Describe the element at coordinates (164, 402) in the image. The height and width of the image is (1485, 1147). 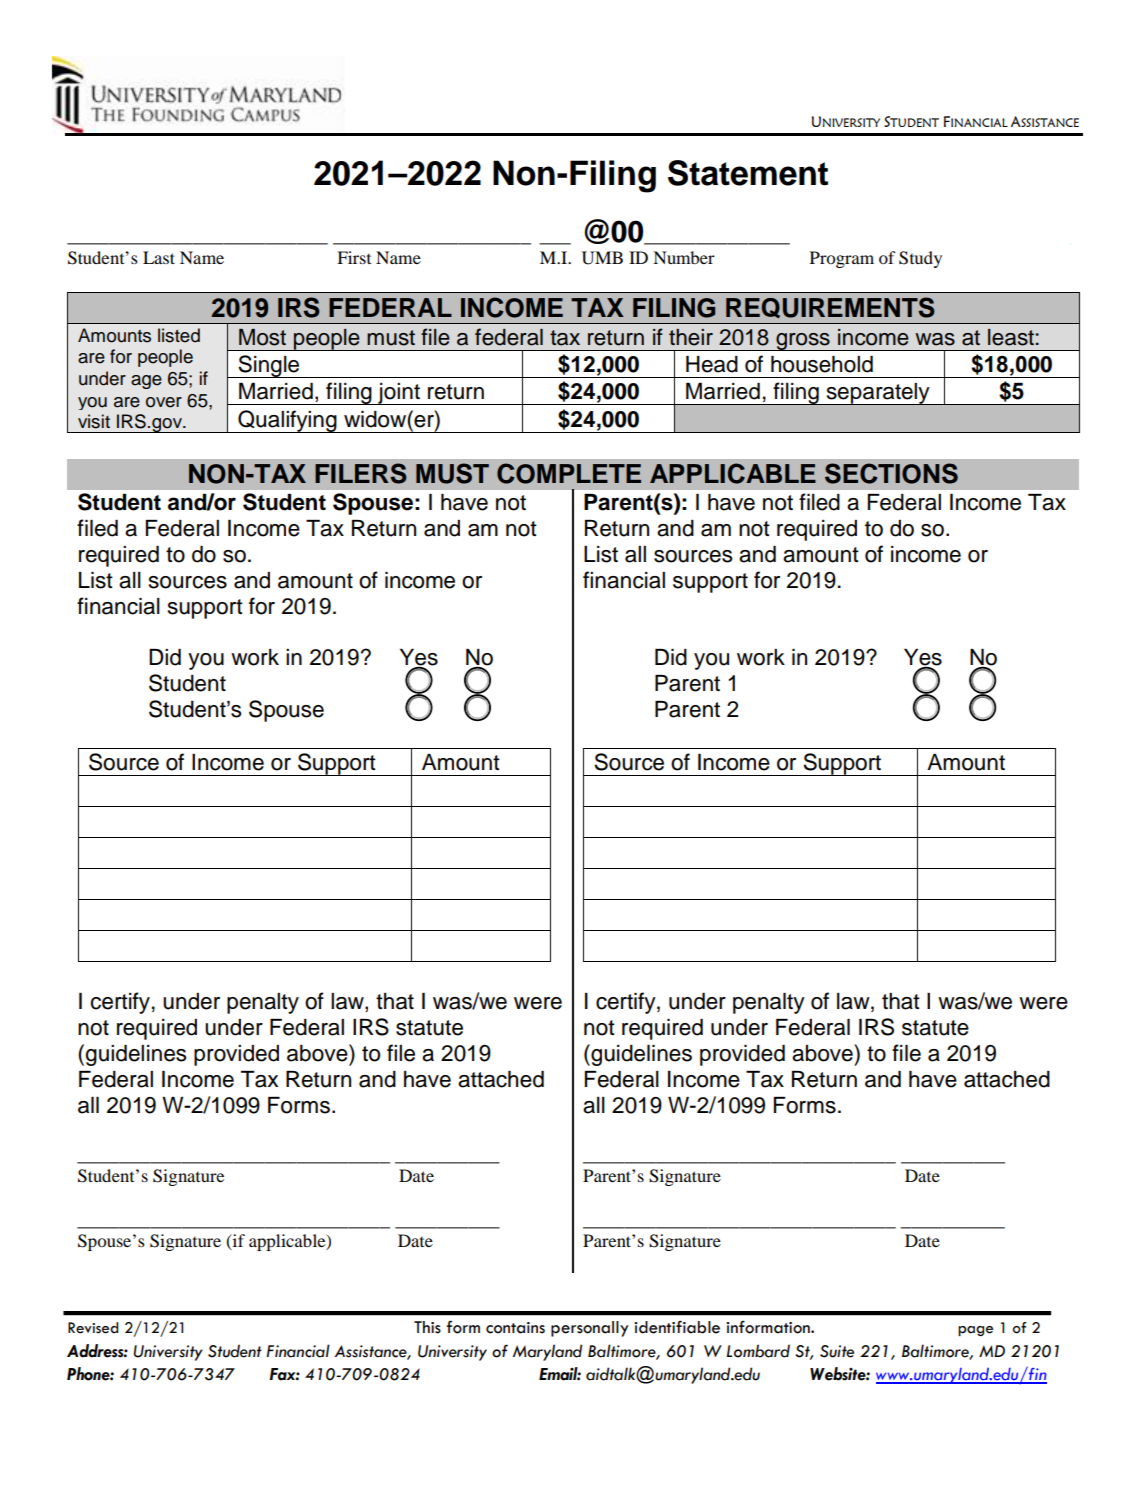
I see `over` at that location.
